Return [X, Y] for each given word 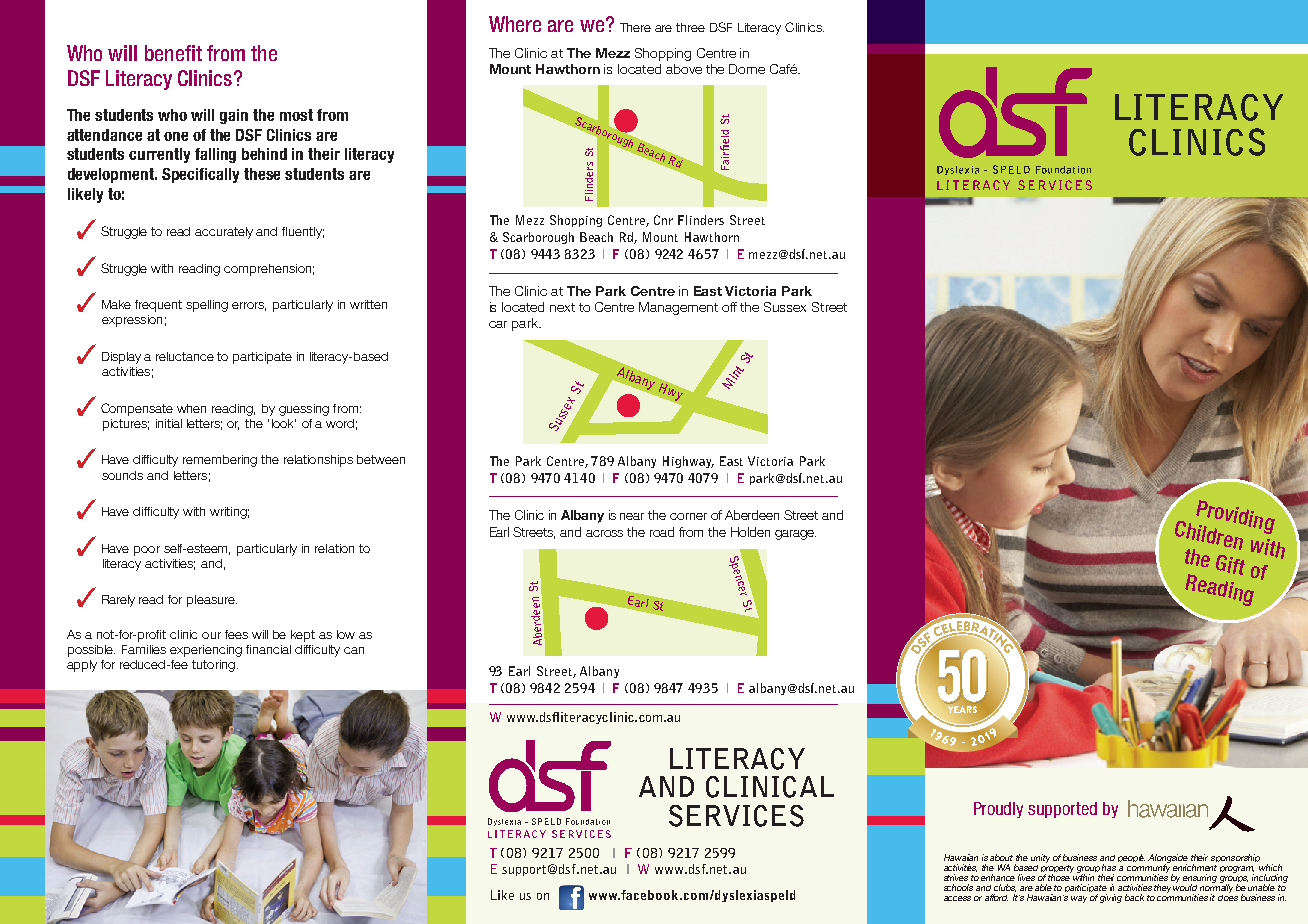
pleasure [212, 601]
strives [956, 877]
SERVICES [736, 816]
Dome [747, 69]
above [684, 69]
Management [678, 308]
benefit [173, 53]
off [729, 307]
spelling [207, 306]
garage [795, 535]
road [662, 532]
